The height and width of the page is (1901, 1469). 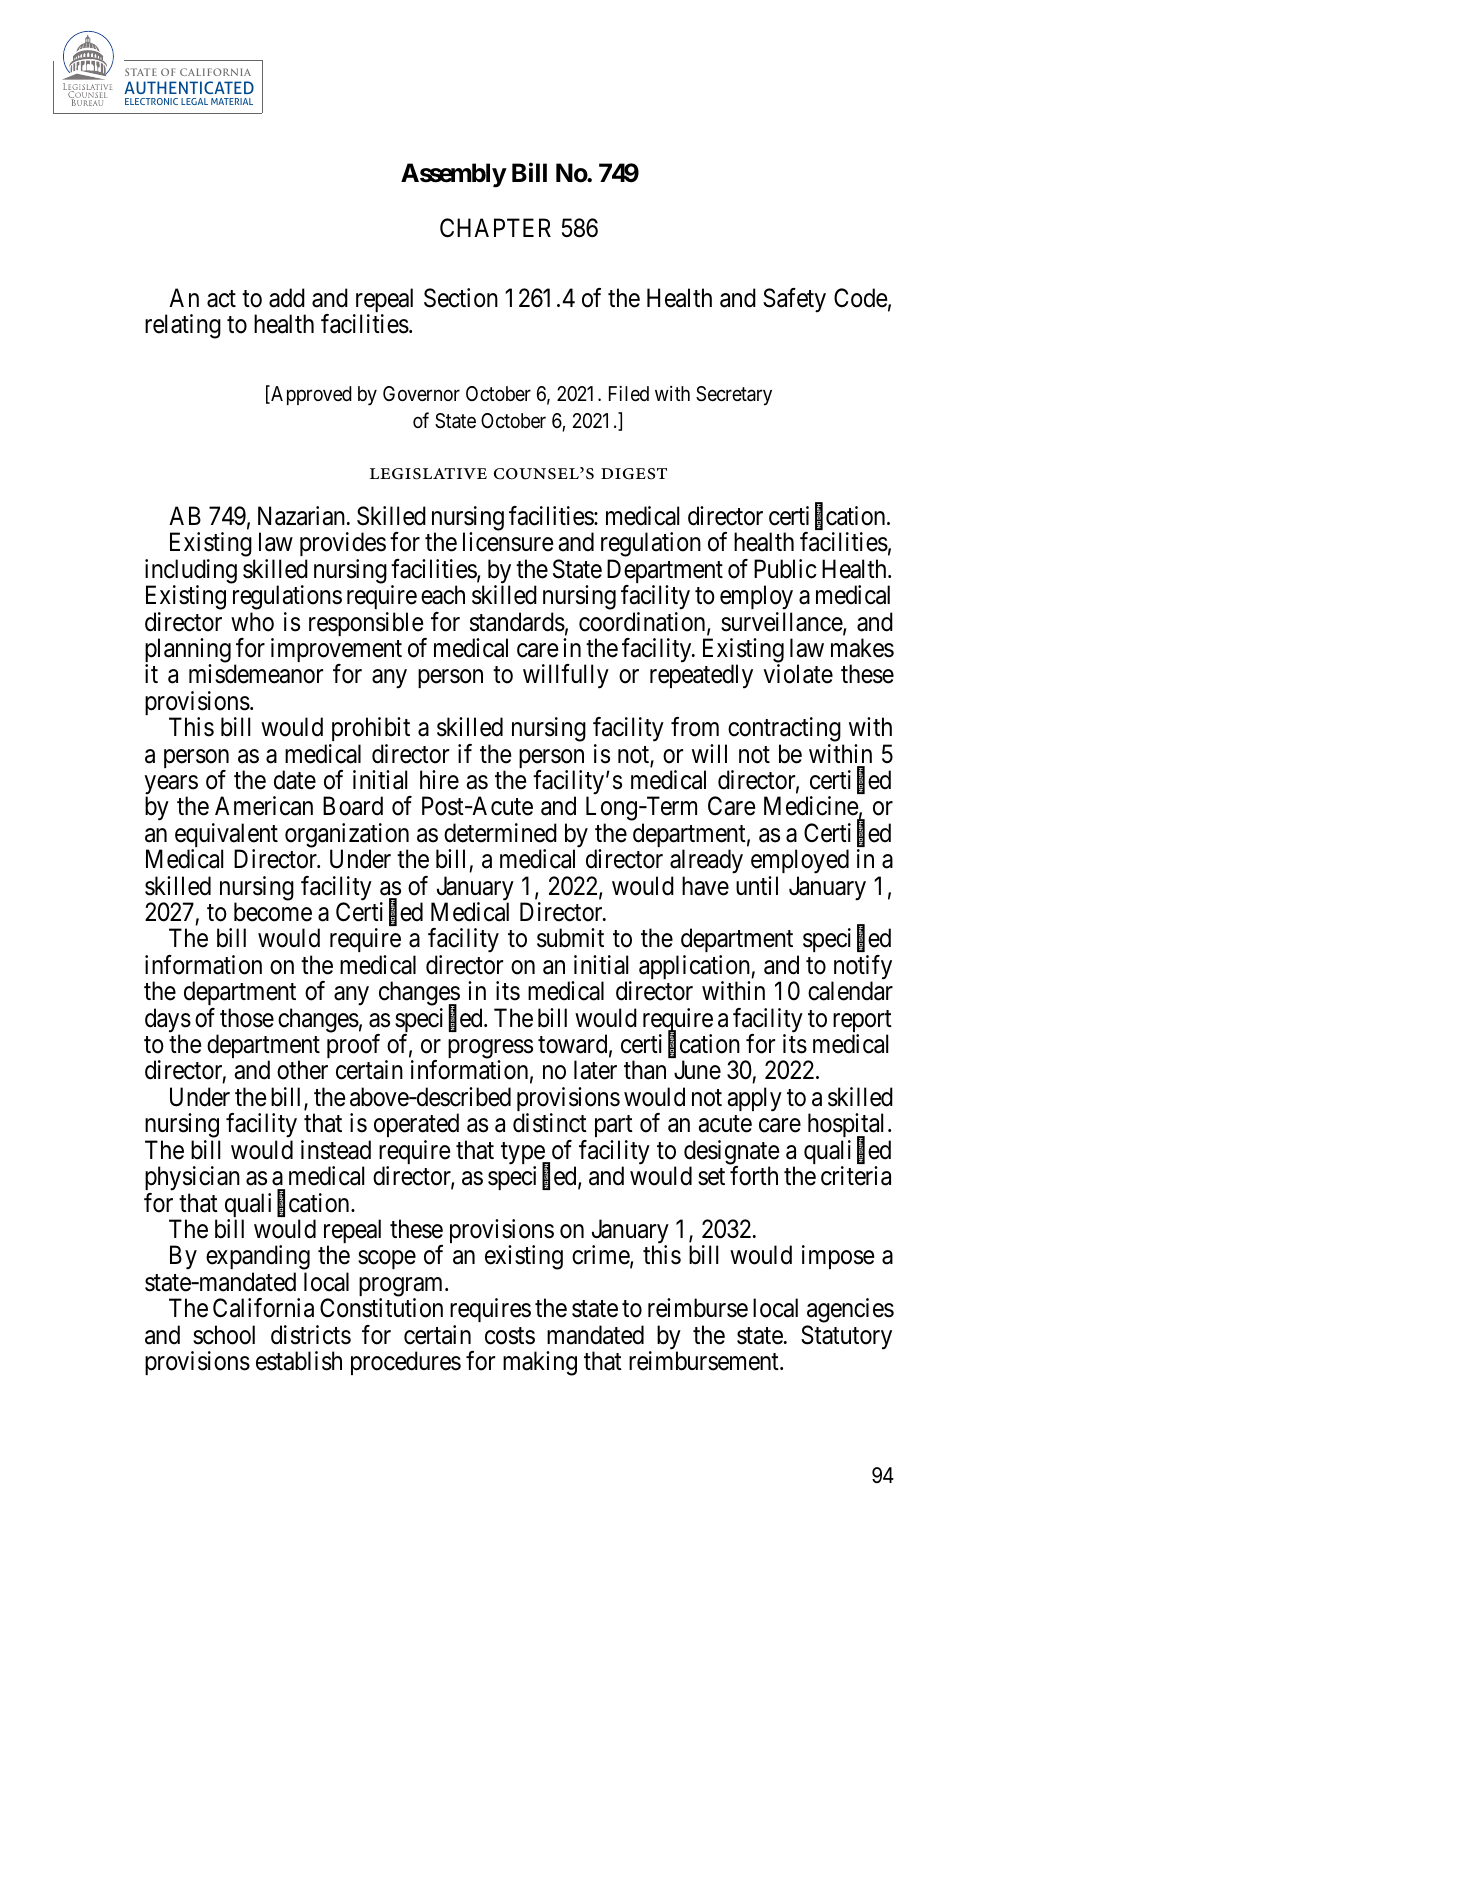 I want to click on Safety, so click(x=794, y=300).
